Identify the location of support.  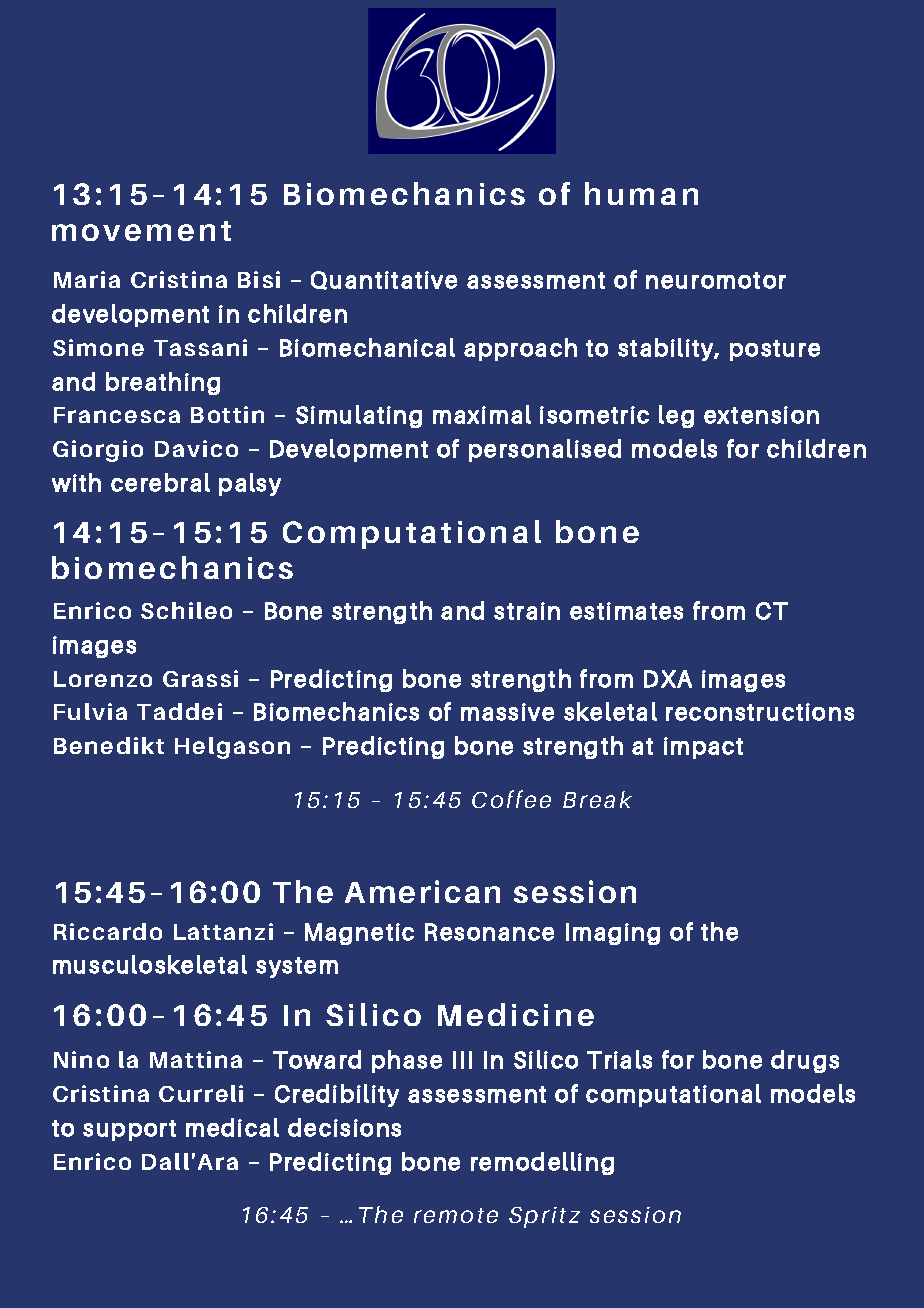
(129, 1130).
